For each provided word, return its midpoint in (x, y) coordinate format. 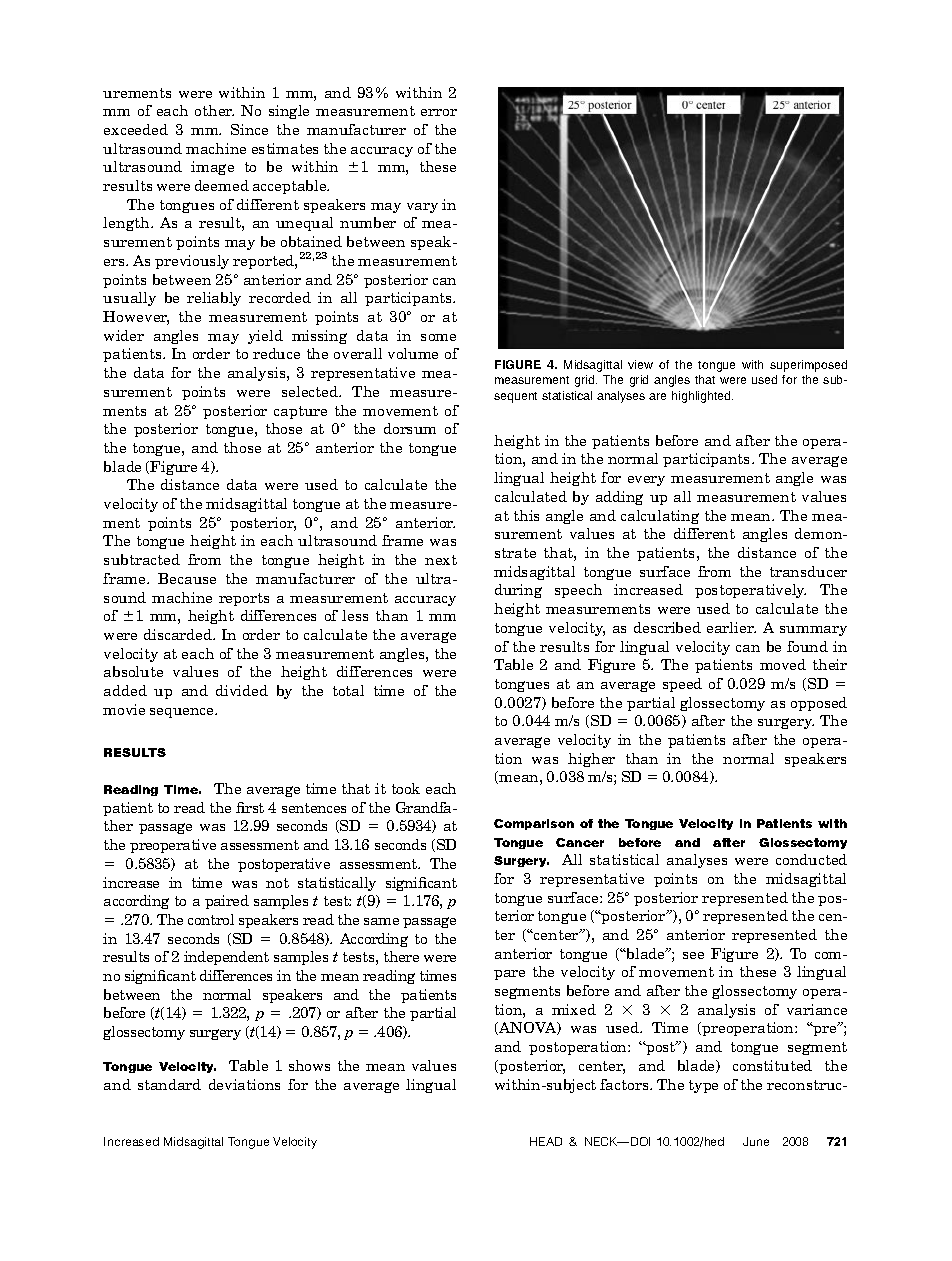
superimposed (808, 366)
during (518, 591)
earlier (731, 627)
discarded (179, 634)
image (212, 168)
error (439, 112)
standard (169, 1084)
